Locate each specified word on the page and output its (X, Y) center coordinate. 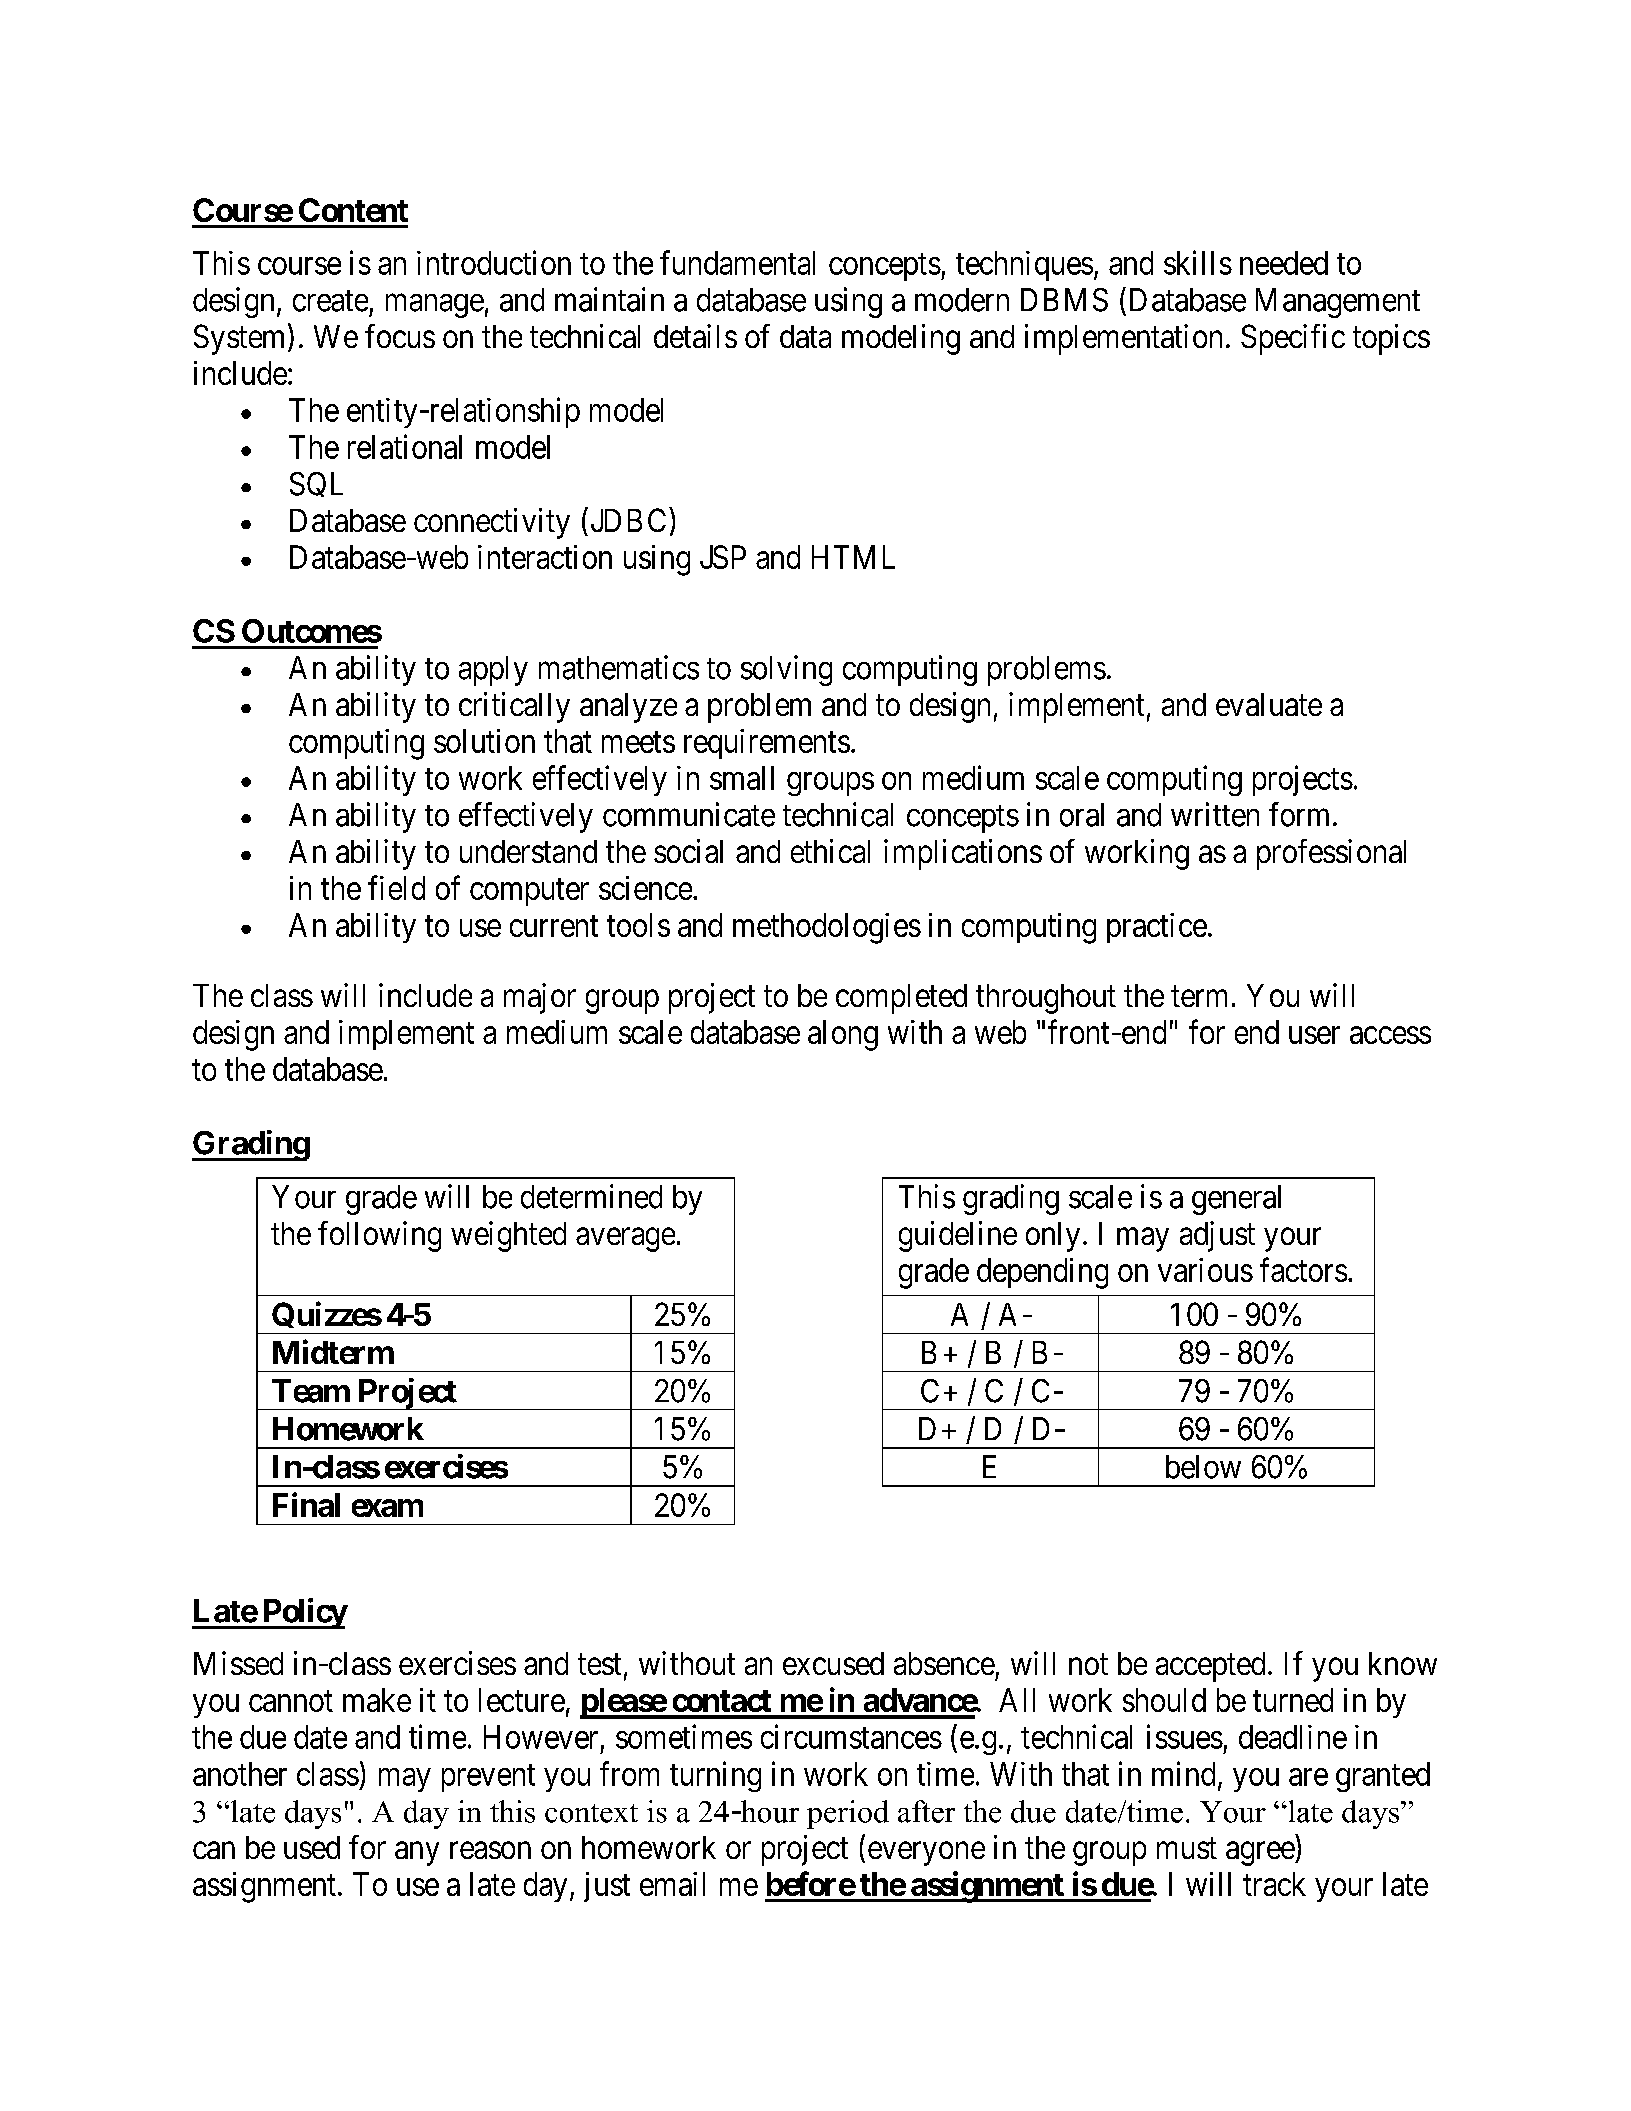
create (330, 301)
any (417, 1854)
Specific (1293, 339)
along (843, 1035)
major (540, 998)
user (1314, 1035)
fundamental (737, 262)
